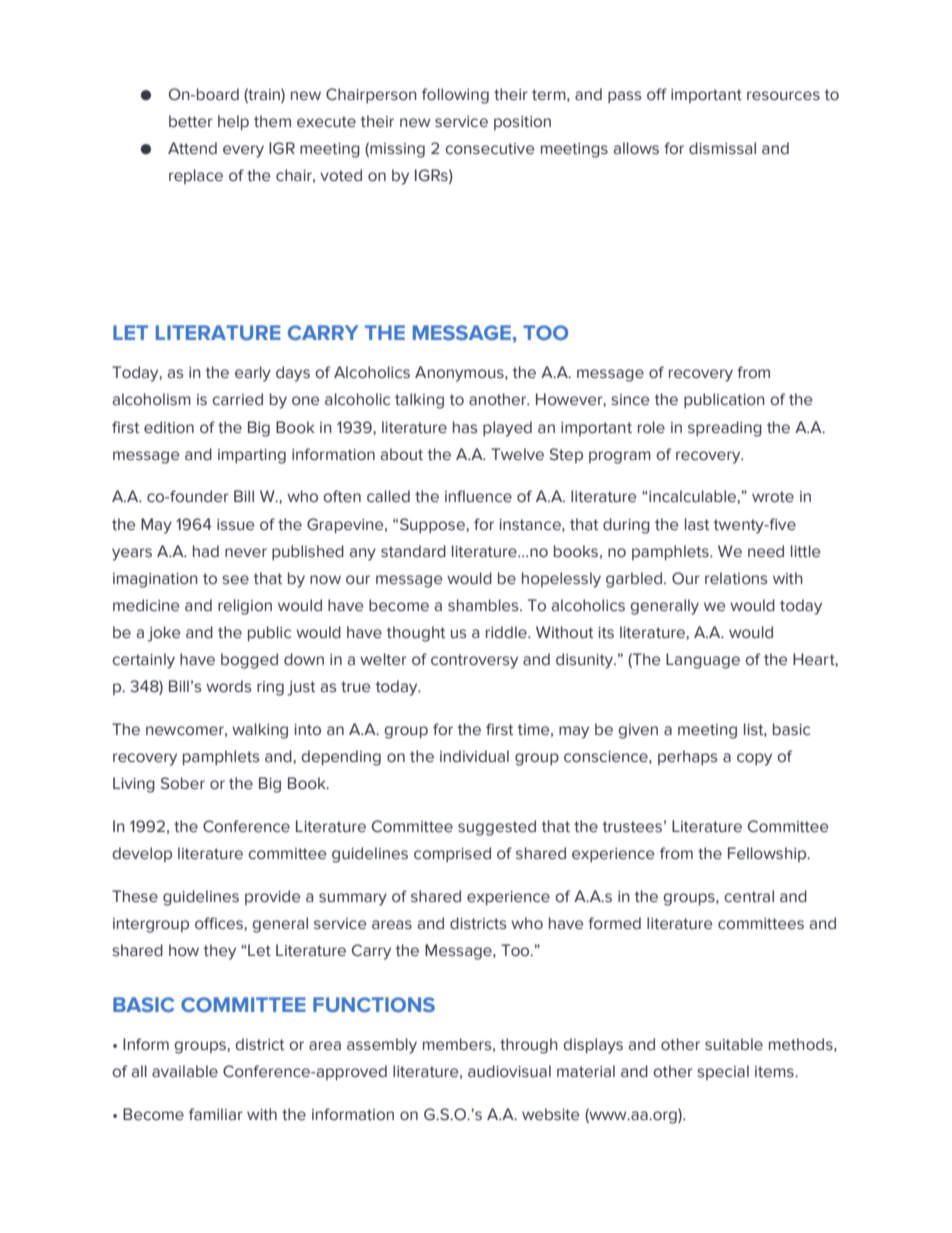 The image size is (952, 1233). I want to click on help, so click(233, 122).
